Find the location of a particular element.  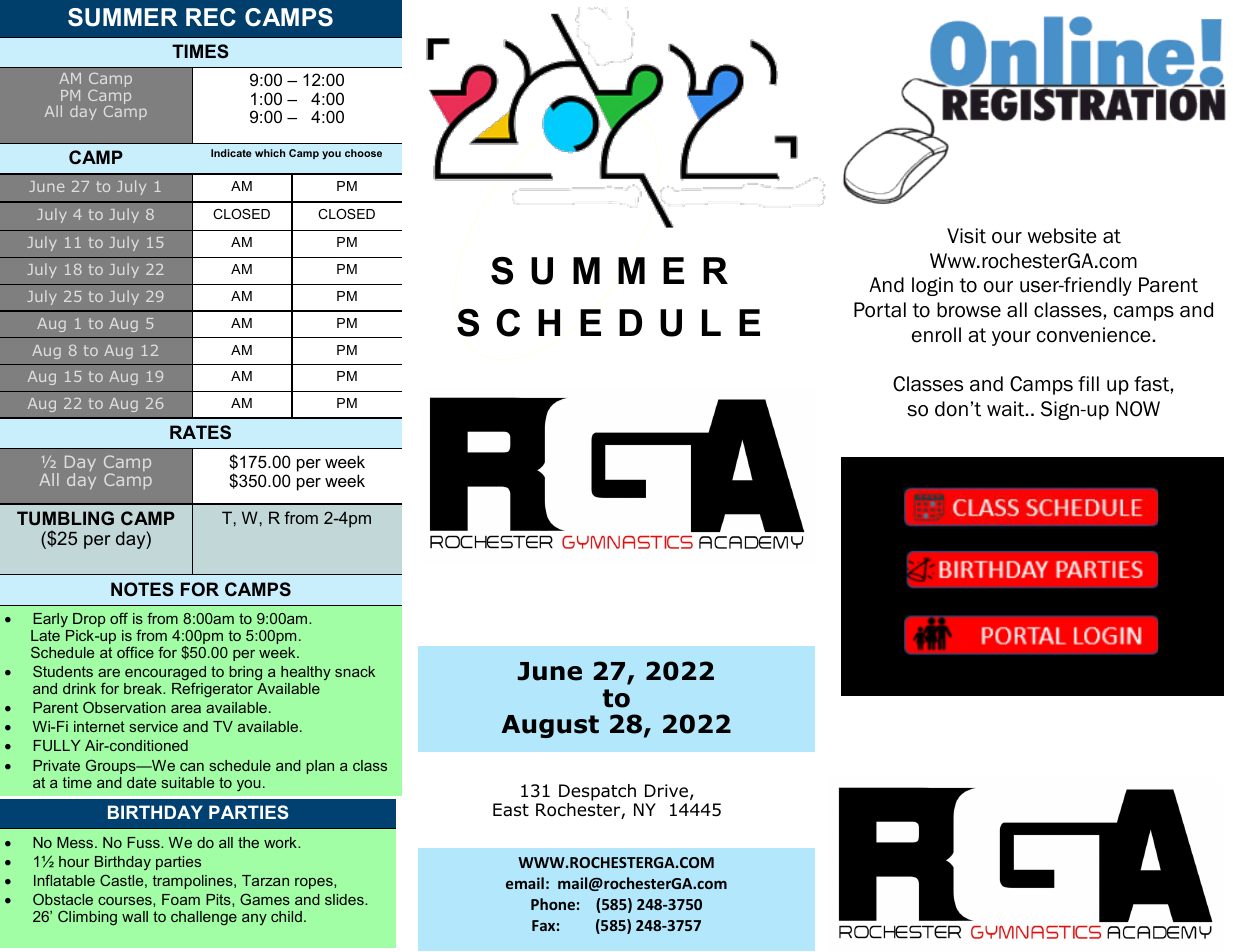

East is located at coordinates (511, 810).
